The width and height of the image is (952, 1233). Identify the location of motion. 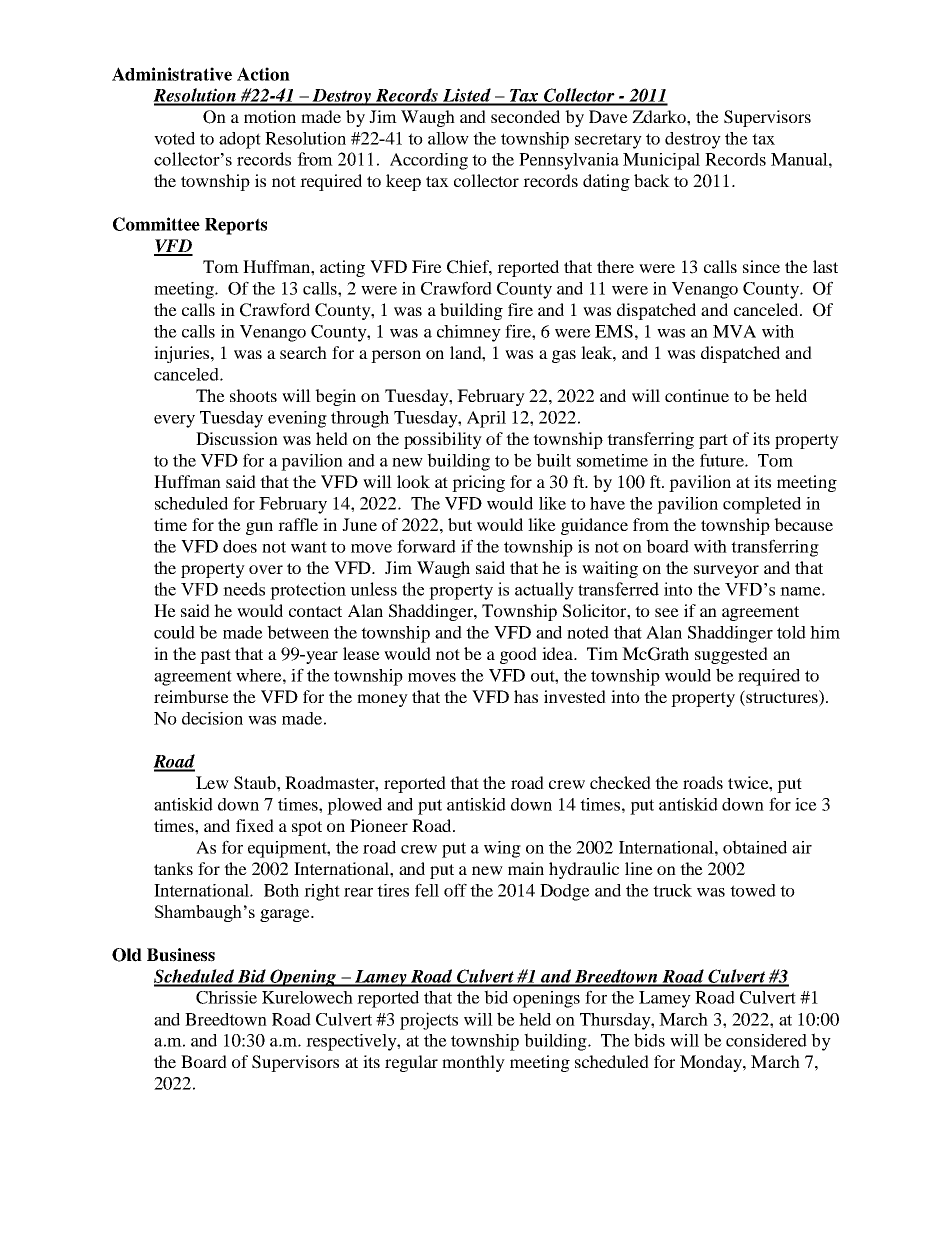
(270, 116).
